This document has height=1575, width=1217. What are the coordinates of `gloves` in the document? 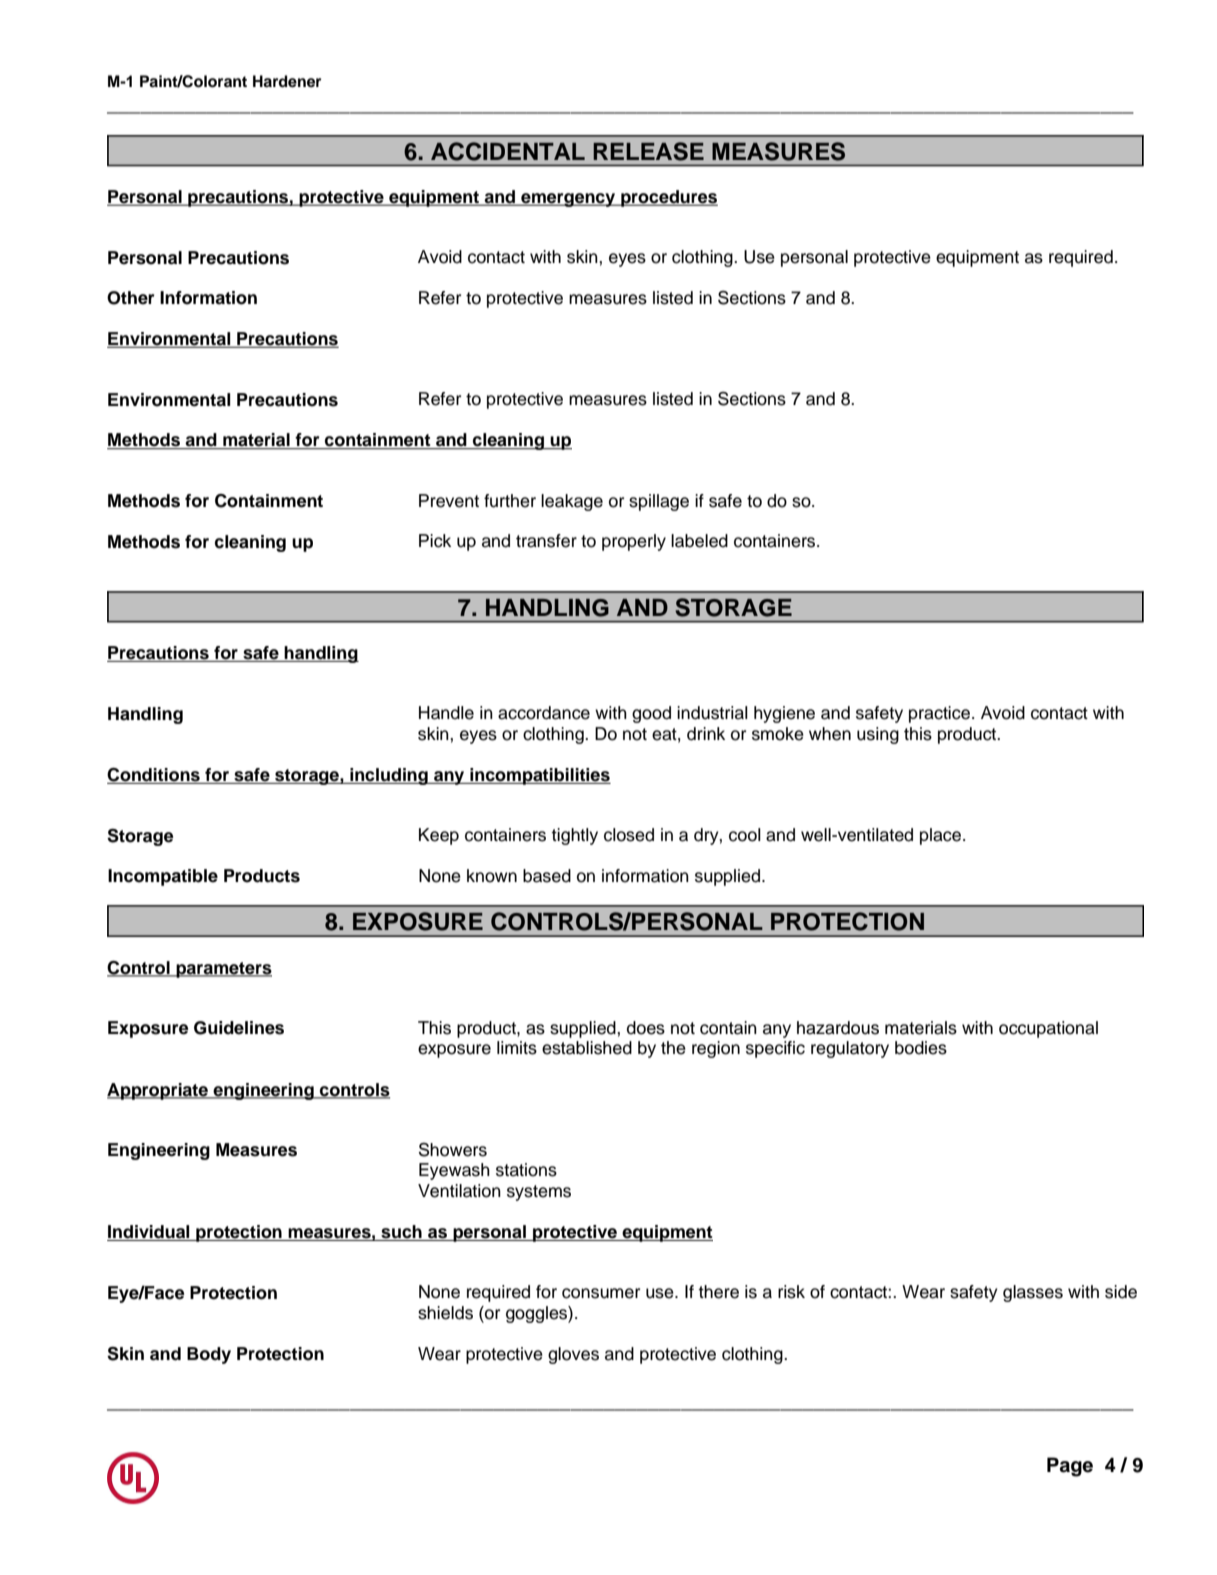 It's located at (573, 1355).
